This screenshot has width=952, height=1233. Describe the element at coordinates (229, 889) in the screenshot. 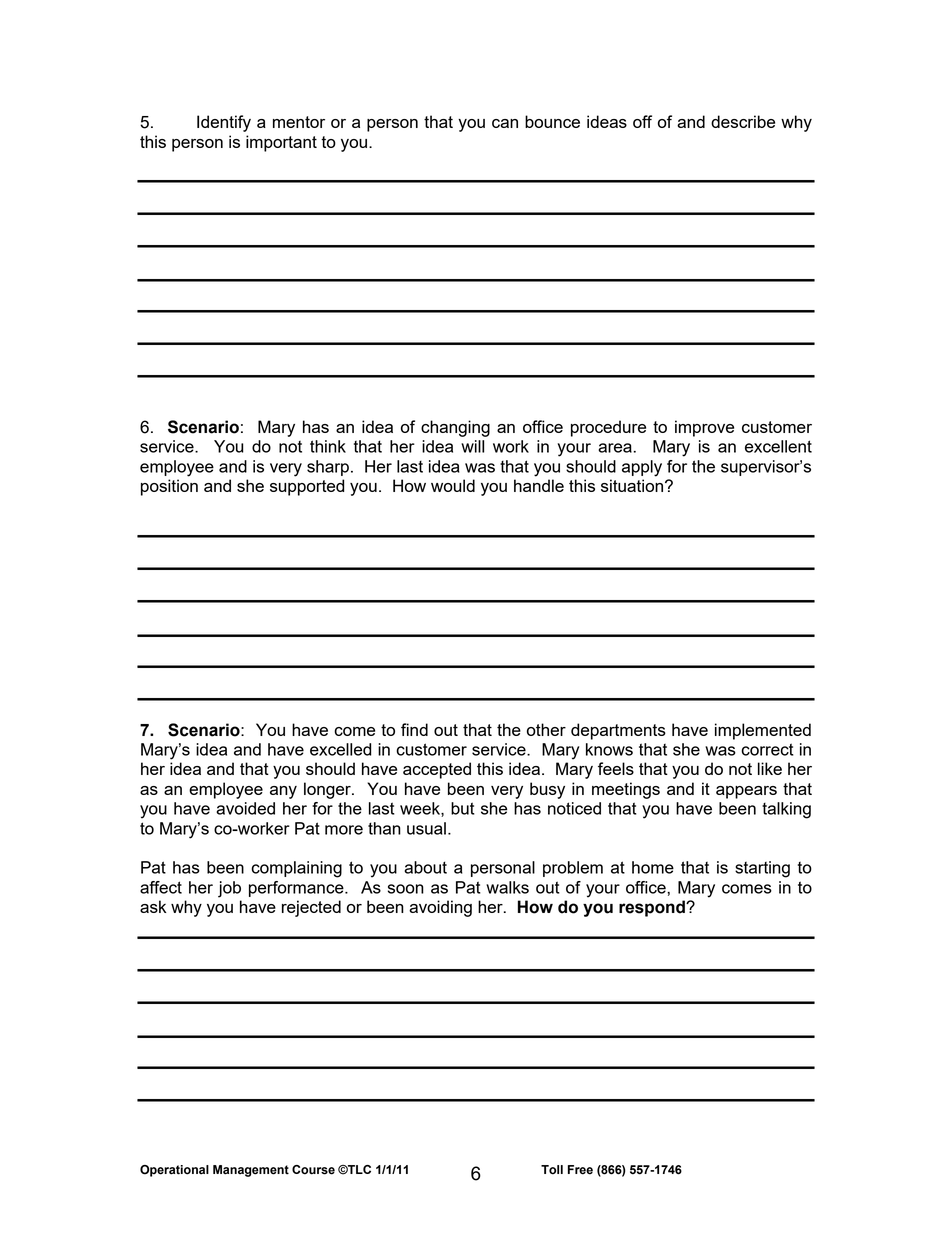

I see `job` at that location.
